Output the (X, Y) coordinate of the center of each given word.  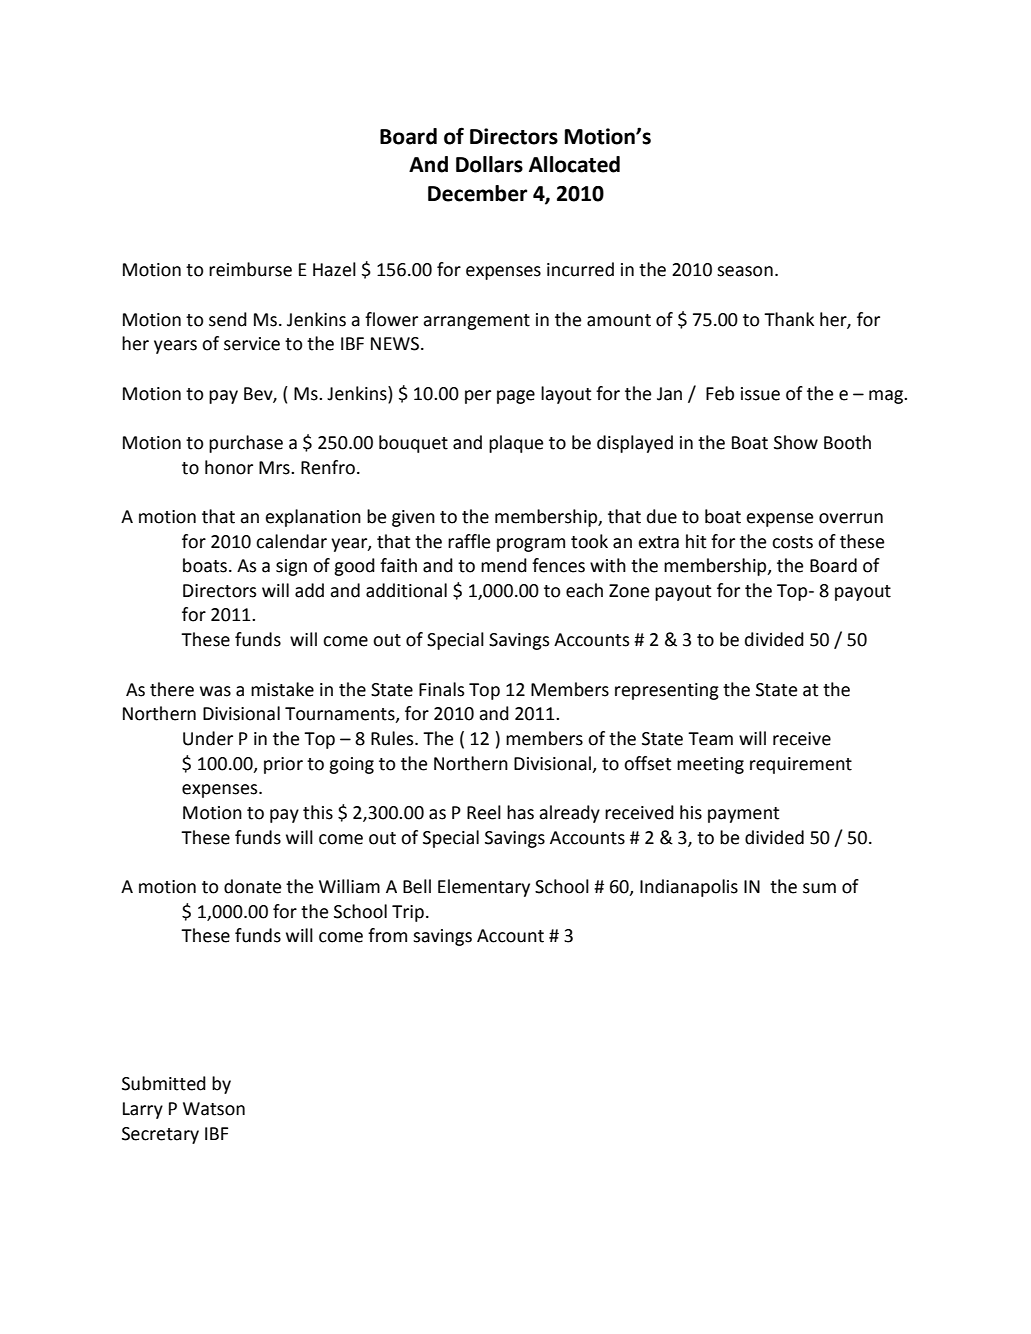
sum (819, 888)
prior (283, 765)
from (387, 935)
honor (229, 467)
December (477, 193)
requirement (801, 765)
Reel (484, 812)
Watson (214, 1109)
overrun (851, 518)
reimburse (250, 269)
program (531, 545)
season (745, 271)
